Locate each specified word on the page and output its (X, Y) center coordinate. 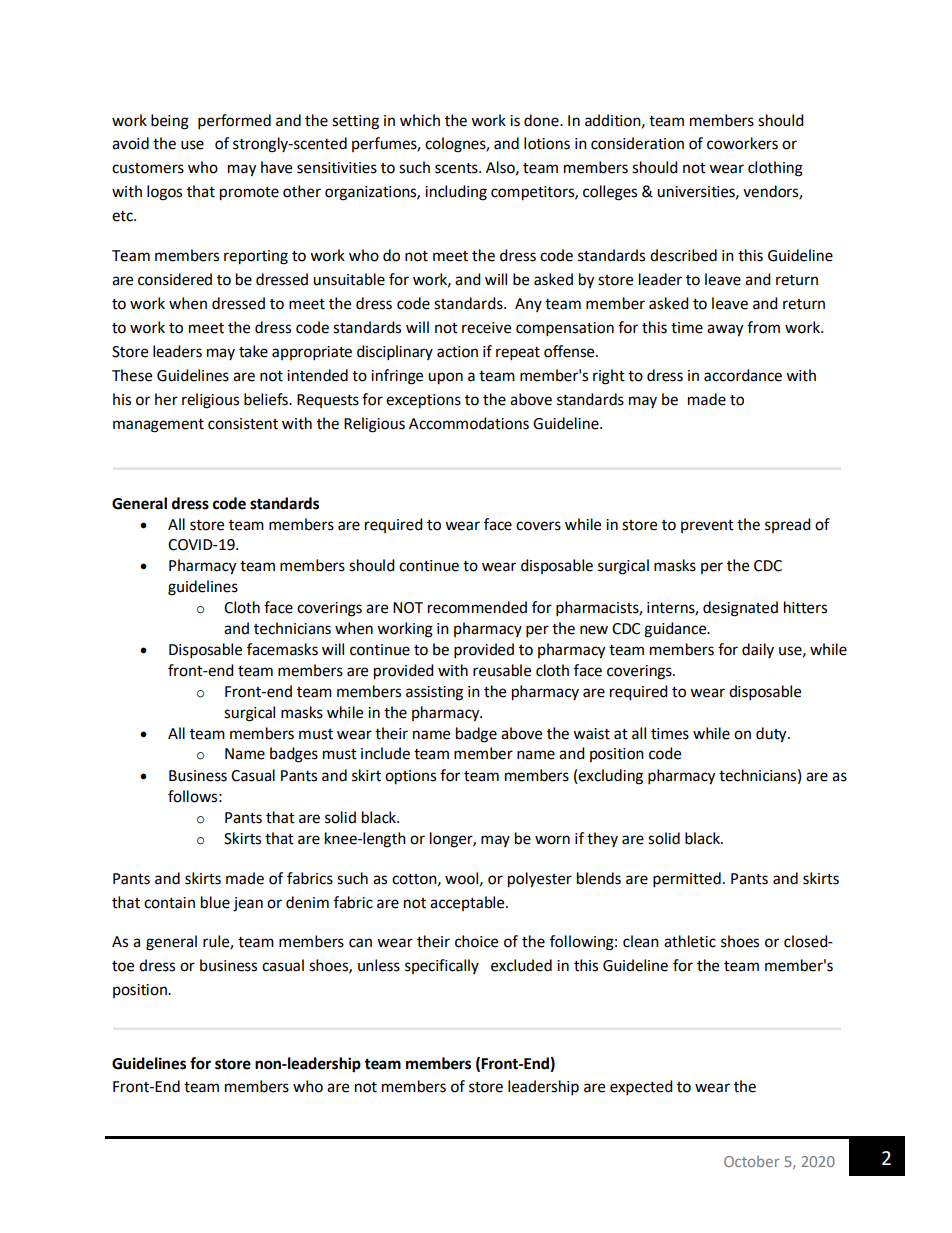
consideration (637, 143)
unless (379, 965)
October (752, 1161)
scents (457, 168)
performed (234, 122)
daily (758, 650)
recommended (477, 607)
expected (641, 1088)
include (385, 753)
